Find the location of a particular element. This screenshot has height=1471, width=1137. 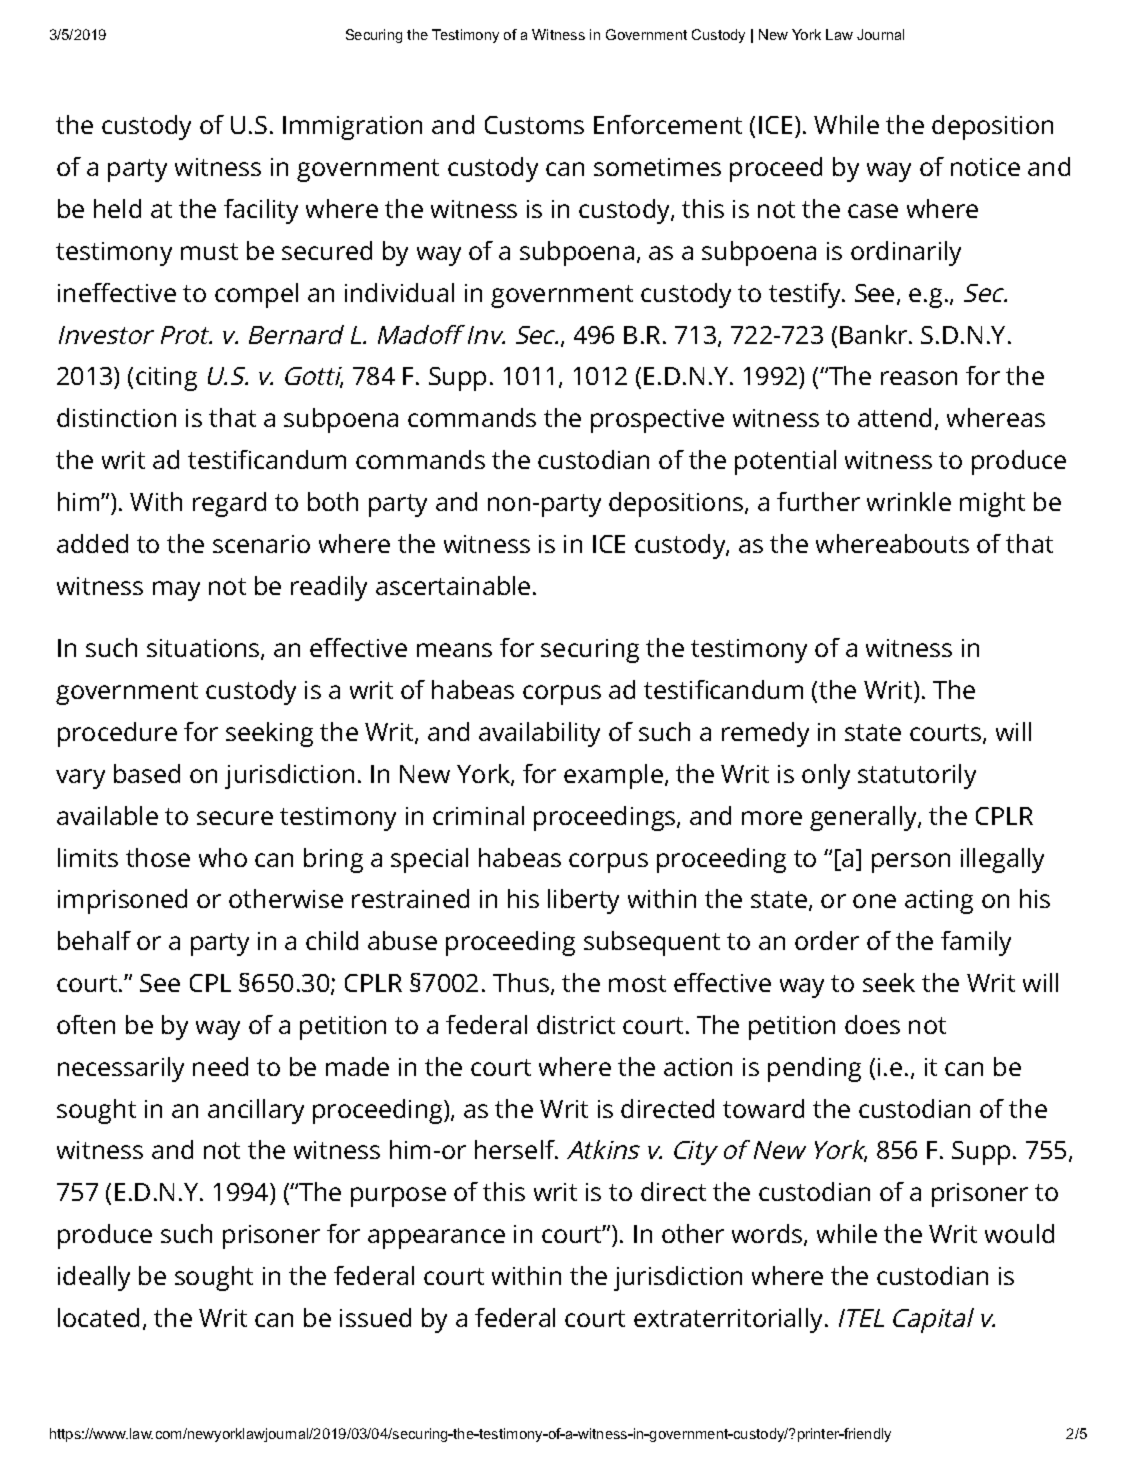

imprisoned is located at coordinates (122, 901).
